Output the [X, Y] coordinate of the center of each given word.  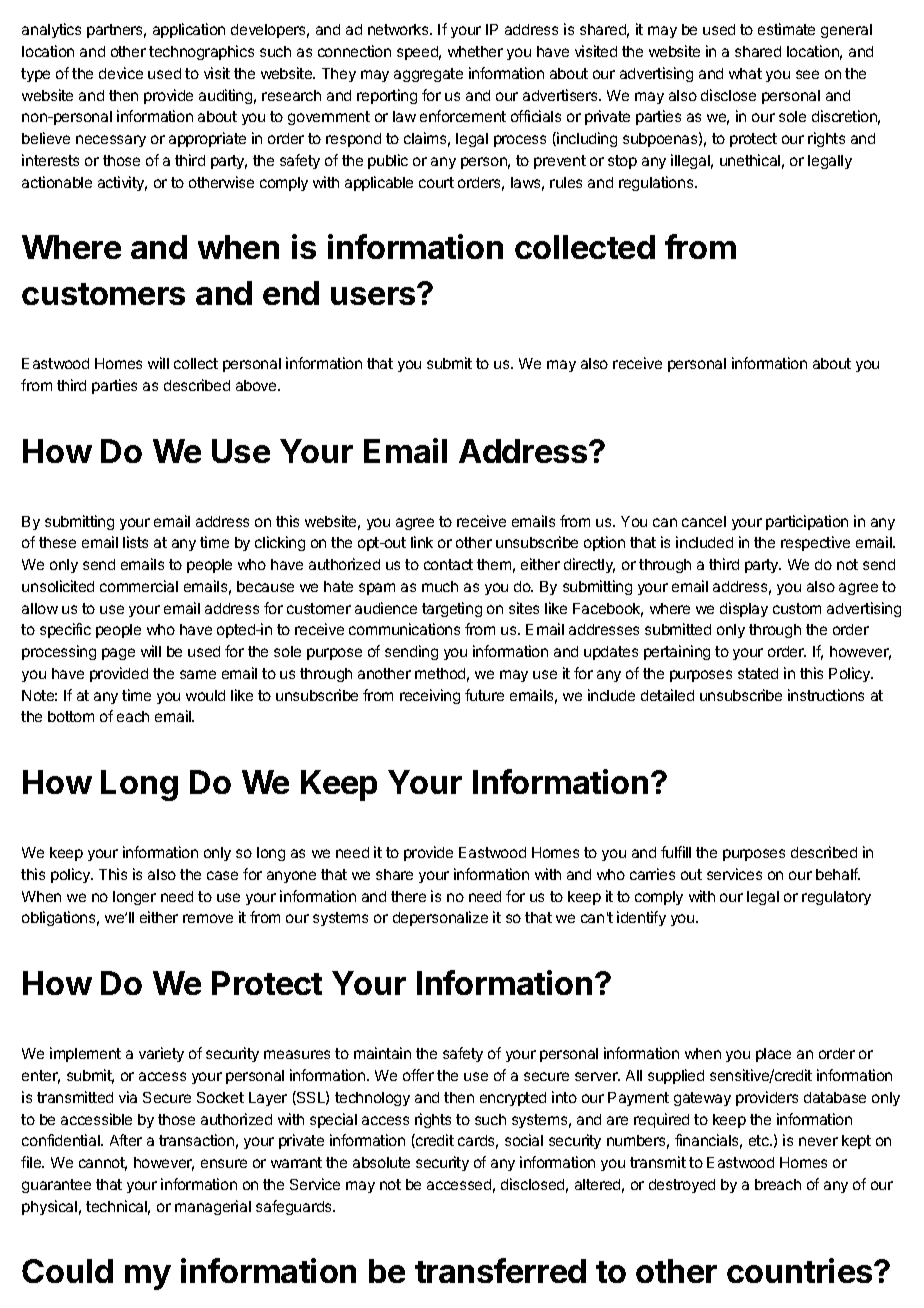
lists [135, 542]
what [745, 73]
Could [67, 1271]
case [222, 875]
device [121, 73]
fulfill [676, 852]
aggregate [428, 75]
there [408, 896]
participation [807, 522]
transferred [500, 1270]
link [422, 542]
